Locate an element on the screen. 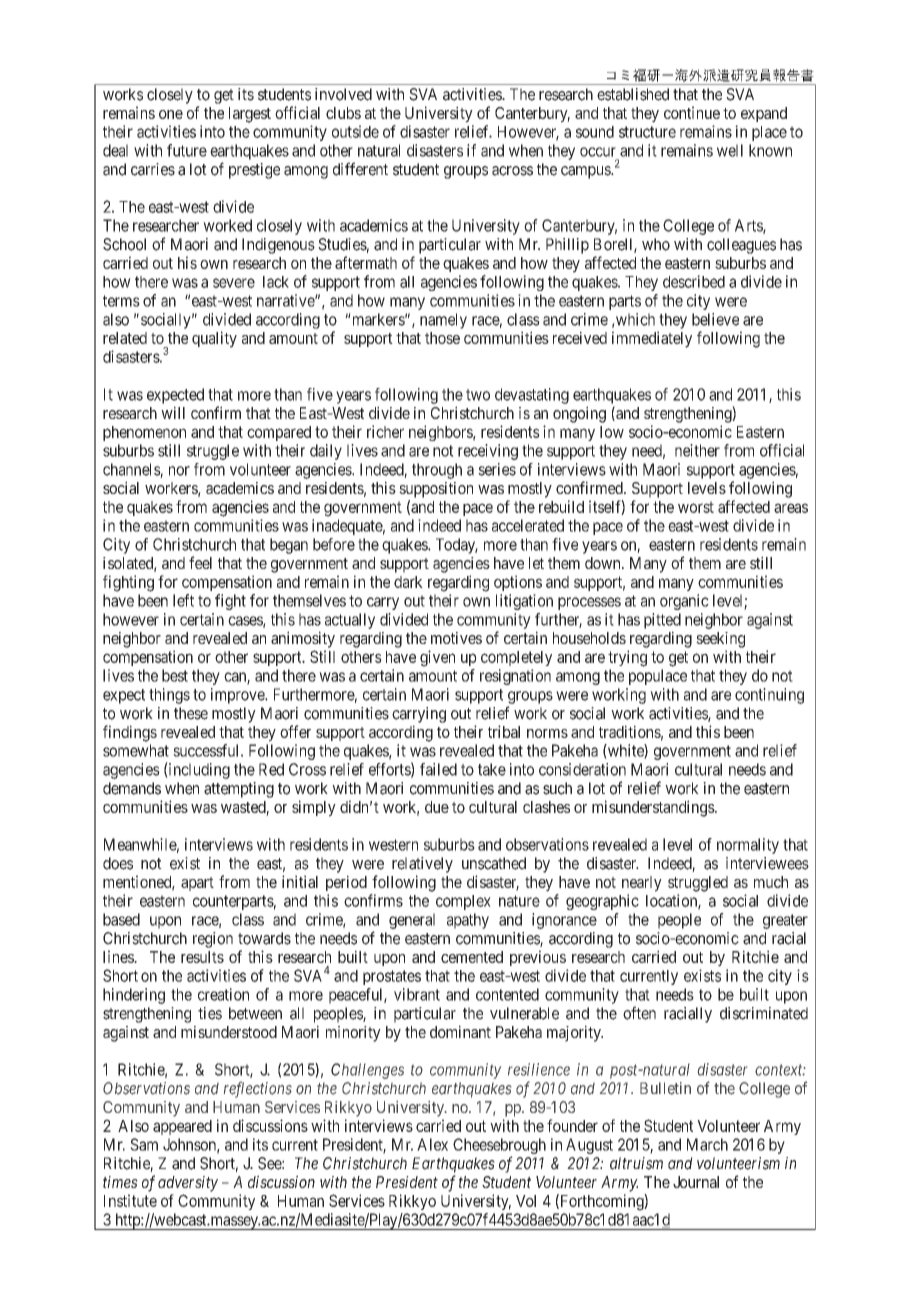 This screenshot has height=1308, width=924. motives is located at coordinates (456, 638).
